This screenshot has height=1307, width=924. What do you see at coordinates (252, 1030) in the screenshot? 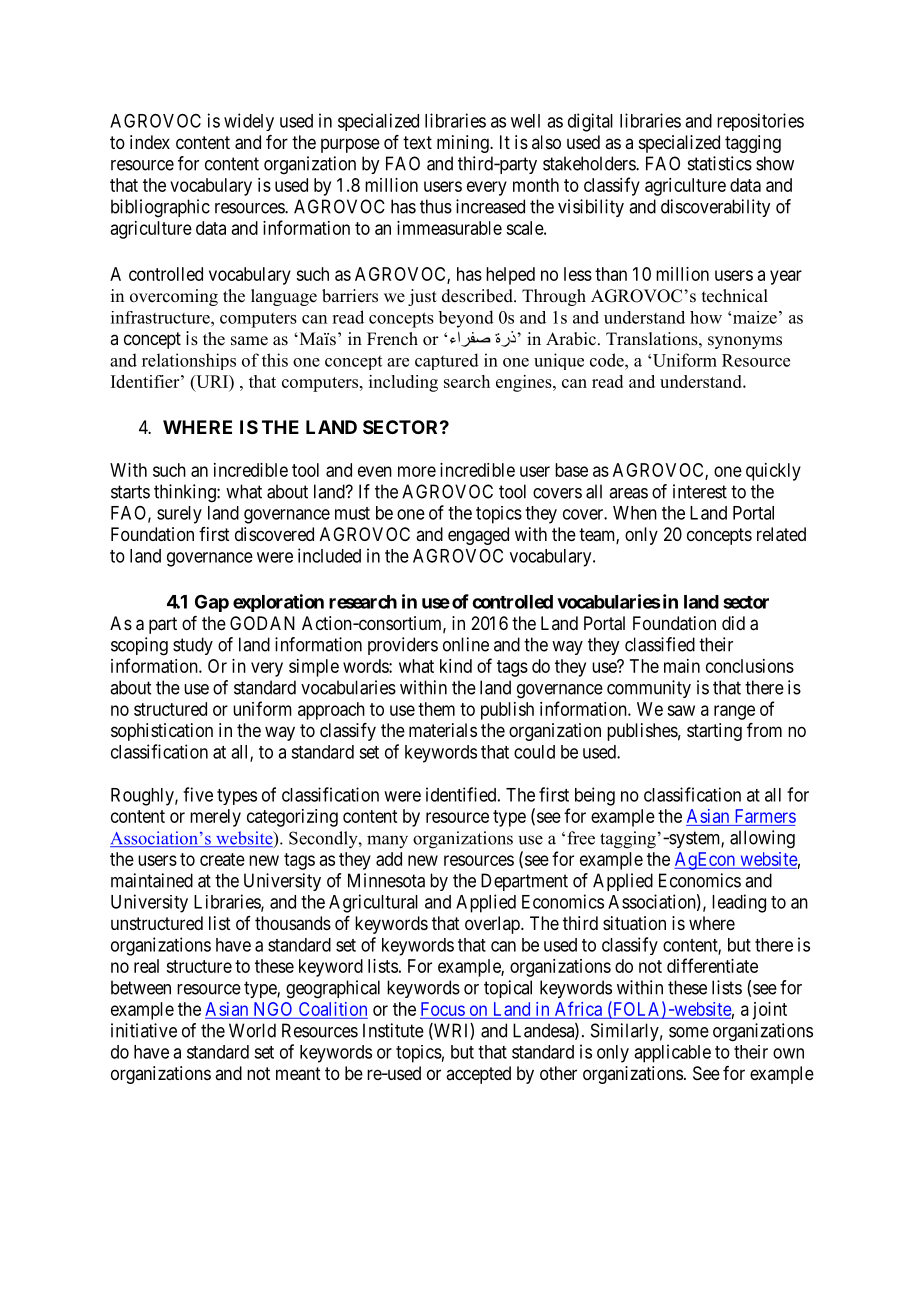
I see `World` at bounding box center [252, 1030].
